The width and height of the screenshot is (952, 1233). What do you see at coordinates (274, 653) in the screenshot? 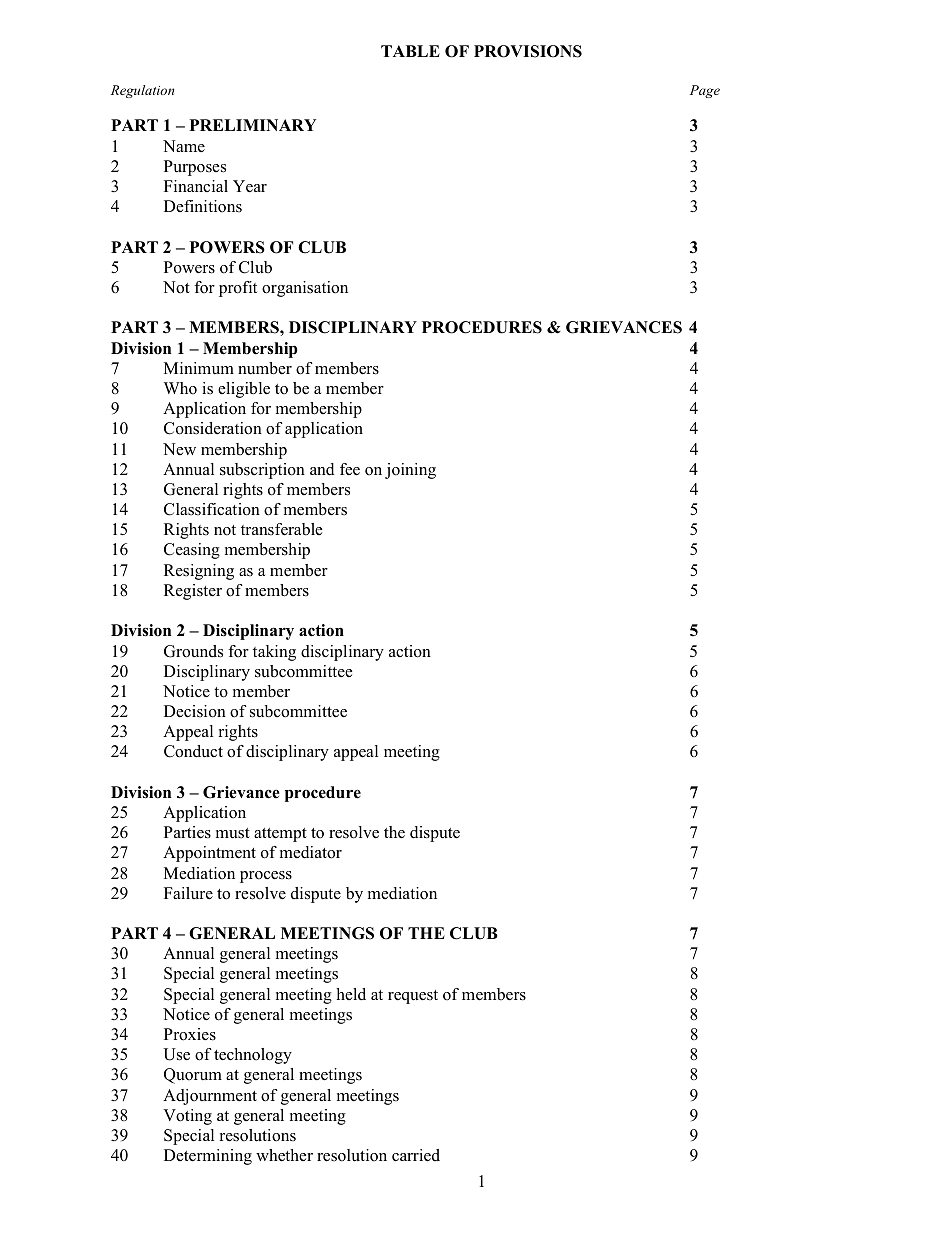
I see `taking` at bounding box center [274, 653].
